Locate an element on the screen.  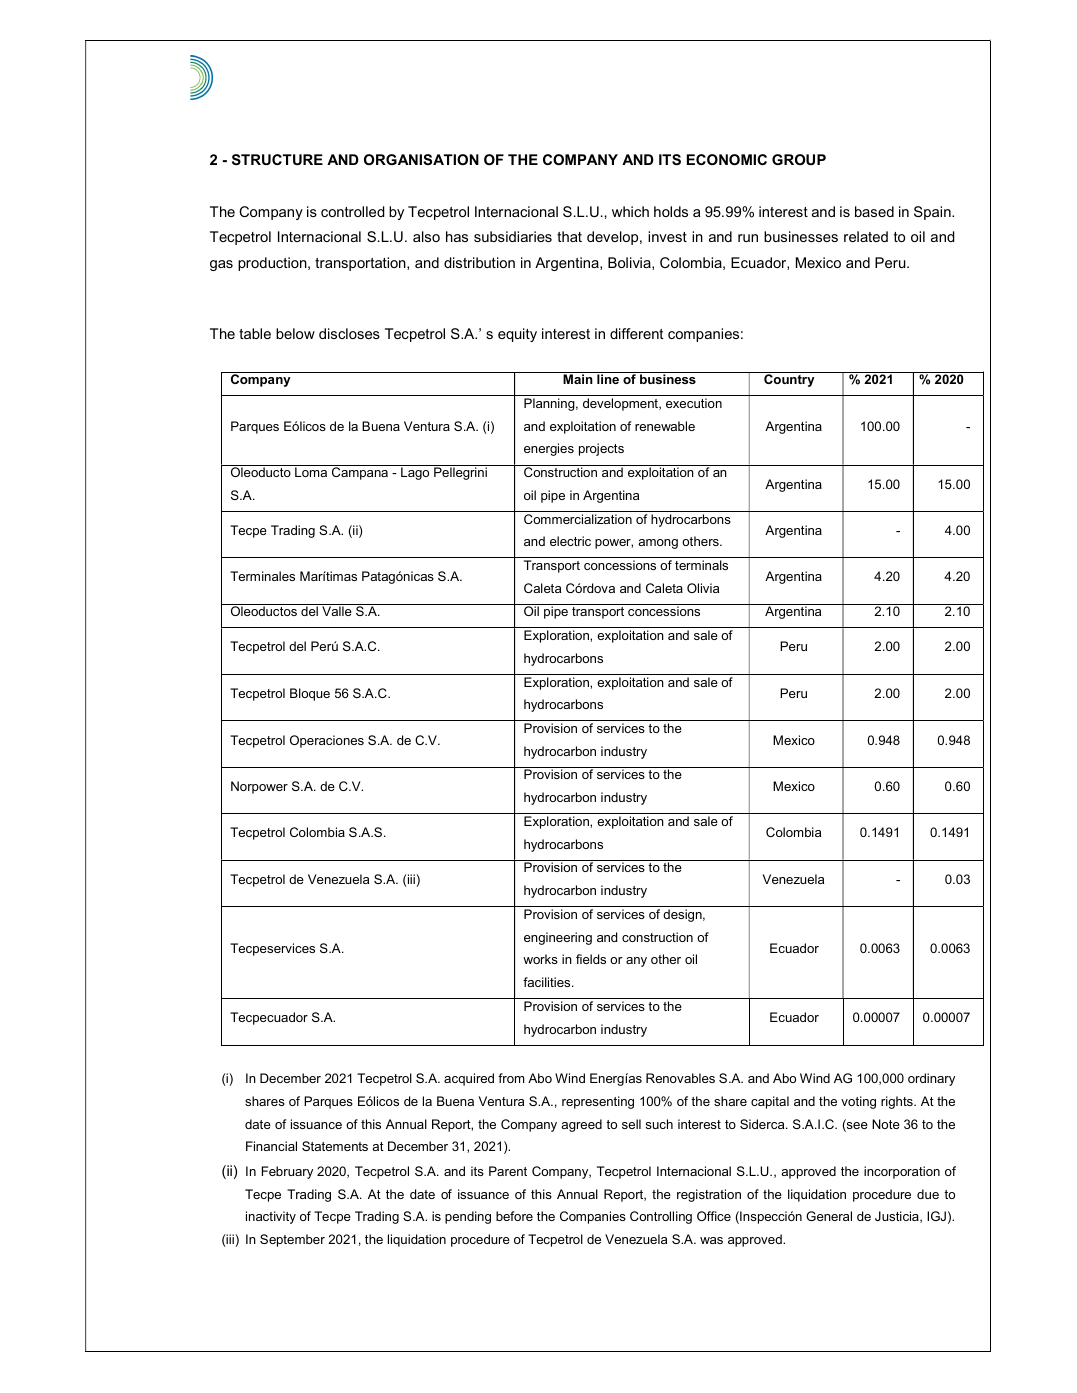
based is located at coordinates (874, 211).
